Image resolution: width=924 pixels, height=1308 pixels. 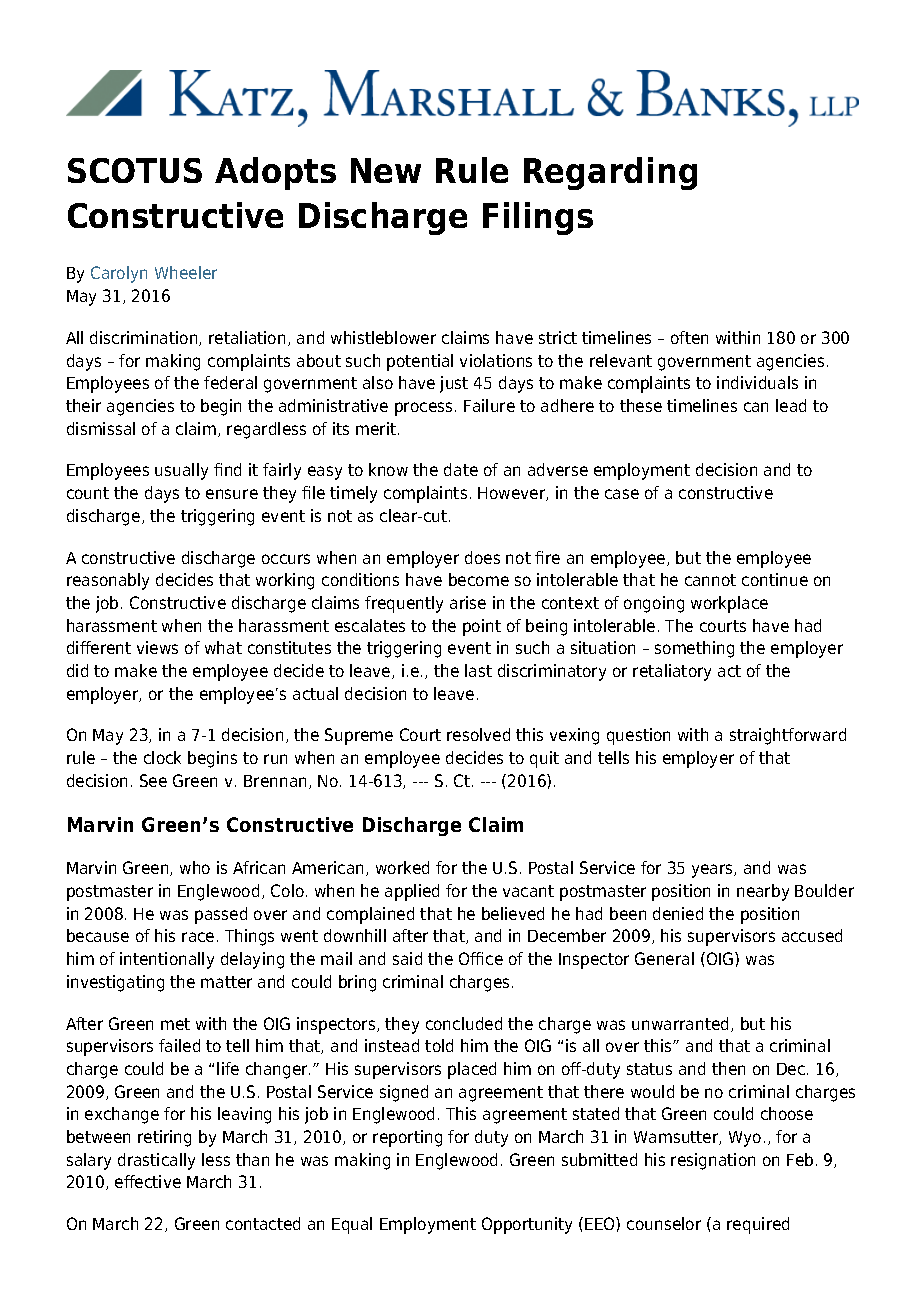 I want to click on SCOTUS, so click(x=135, y=170).
